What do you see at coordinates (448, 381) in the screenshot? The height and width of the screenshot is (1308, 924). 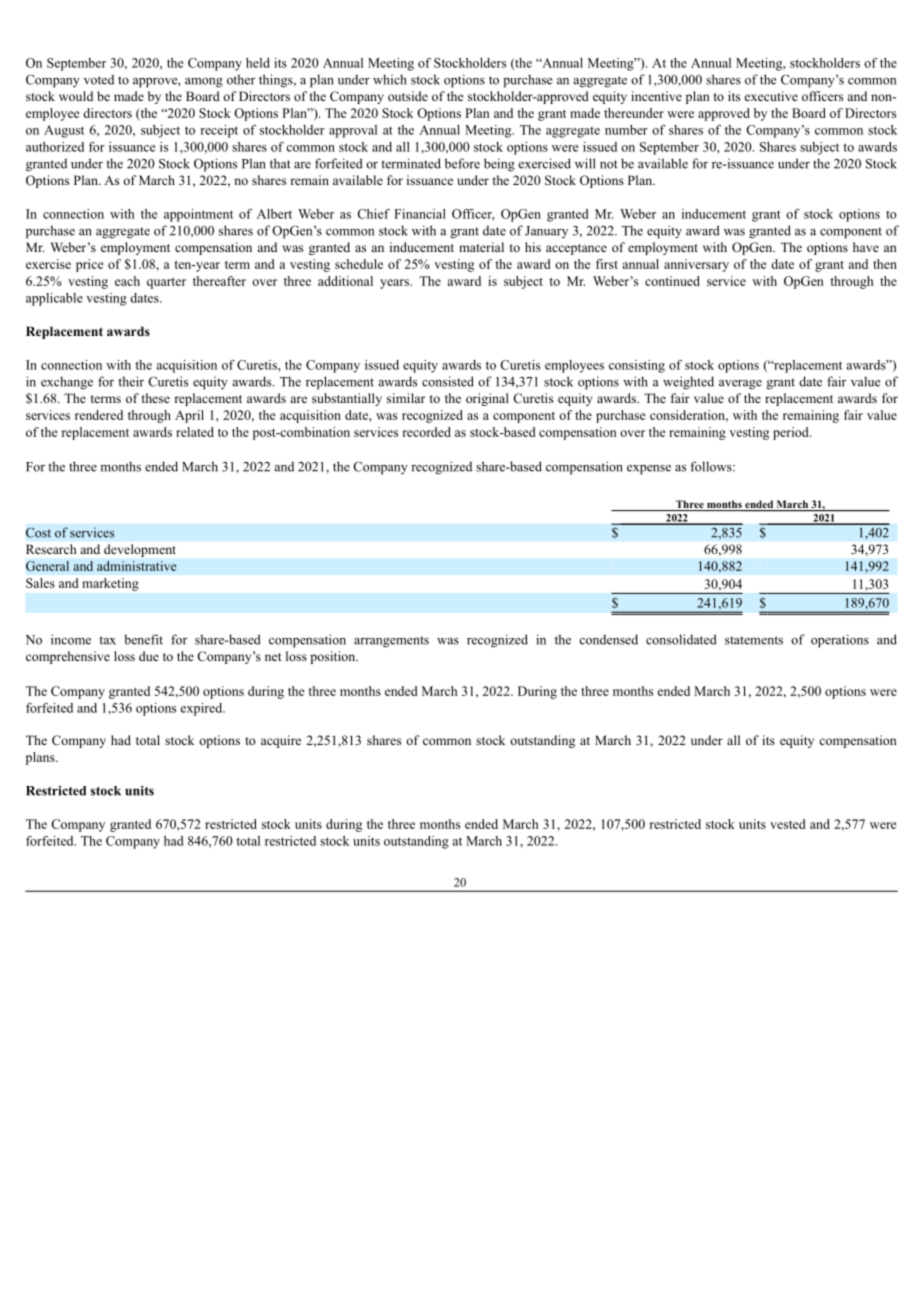 I see `consisted` at bounding box center [448, 381].
